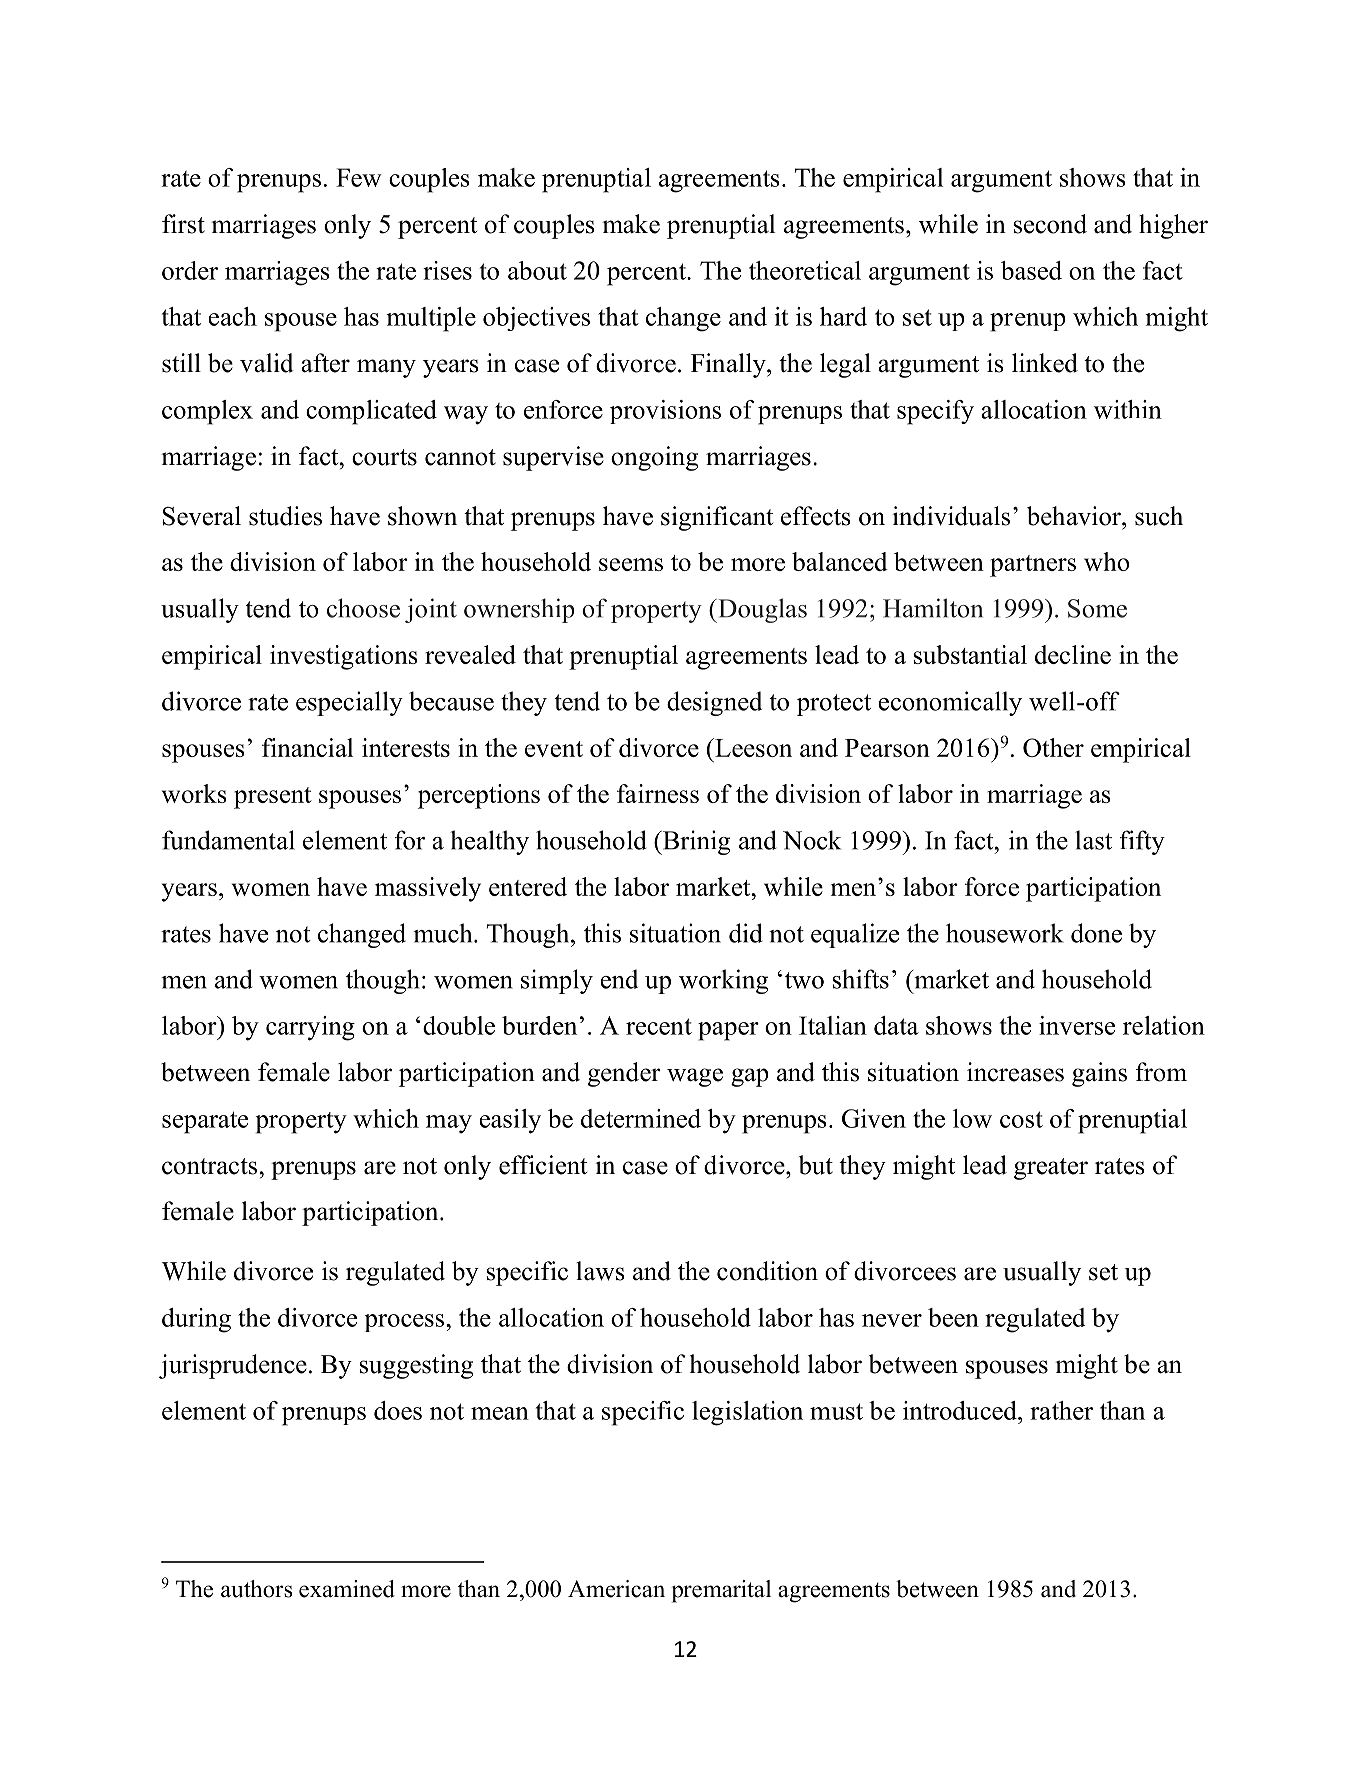  What do you see at coordinates (384, 457) in the document?
I see `courts` at bounding box center [384, 457].
